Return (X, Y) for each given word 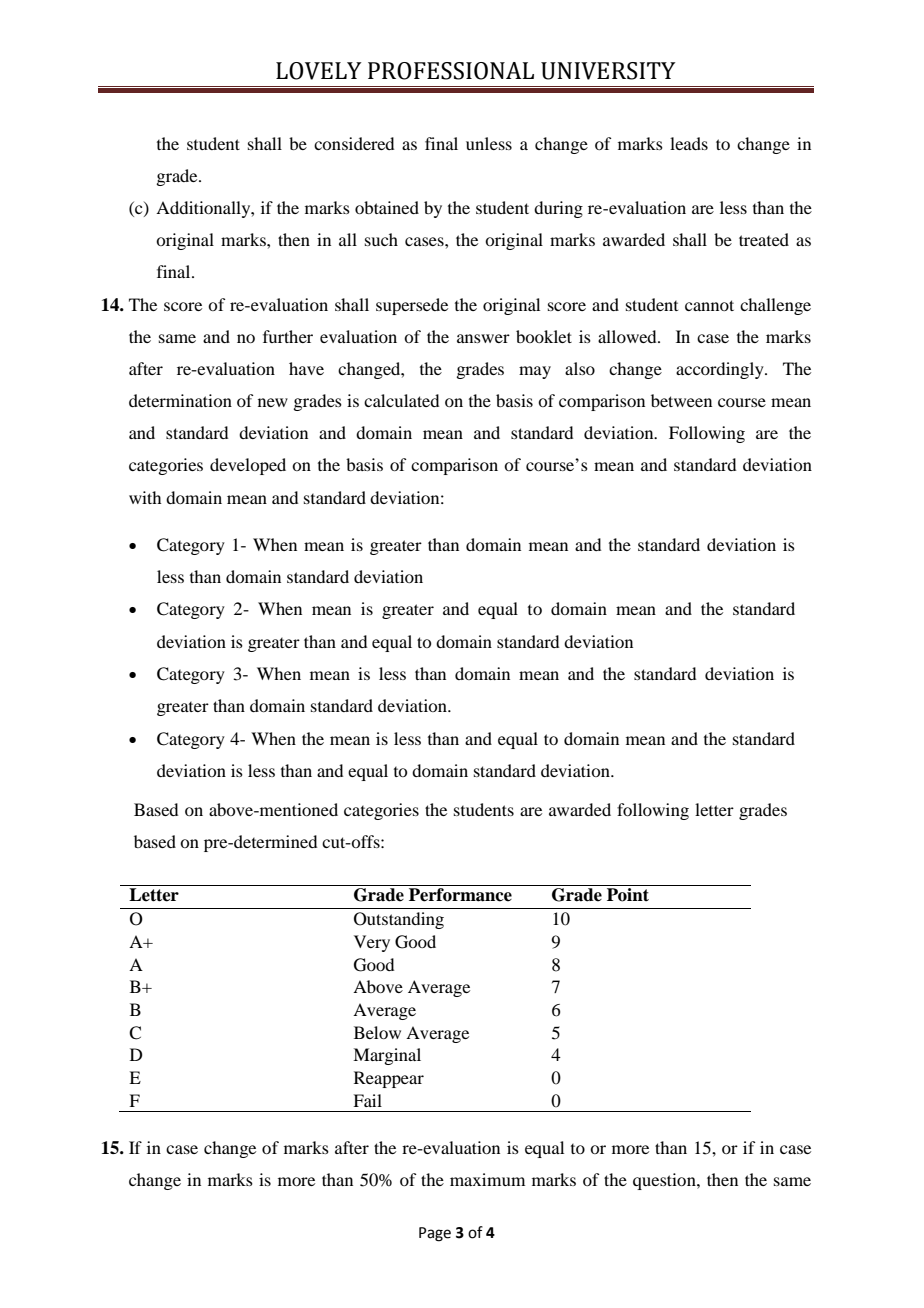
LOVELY (319, 71)
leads (689, 143)
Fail (367, 1100)
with (145, 497)
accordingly (721, 370)
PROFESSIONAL (451, 71)
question (665, 1181)
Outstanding (399, 920)
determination (180, 400)
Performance (460, 895)
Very (372, 943)
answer (483, 338)
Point (628, 895)
